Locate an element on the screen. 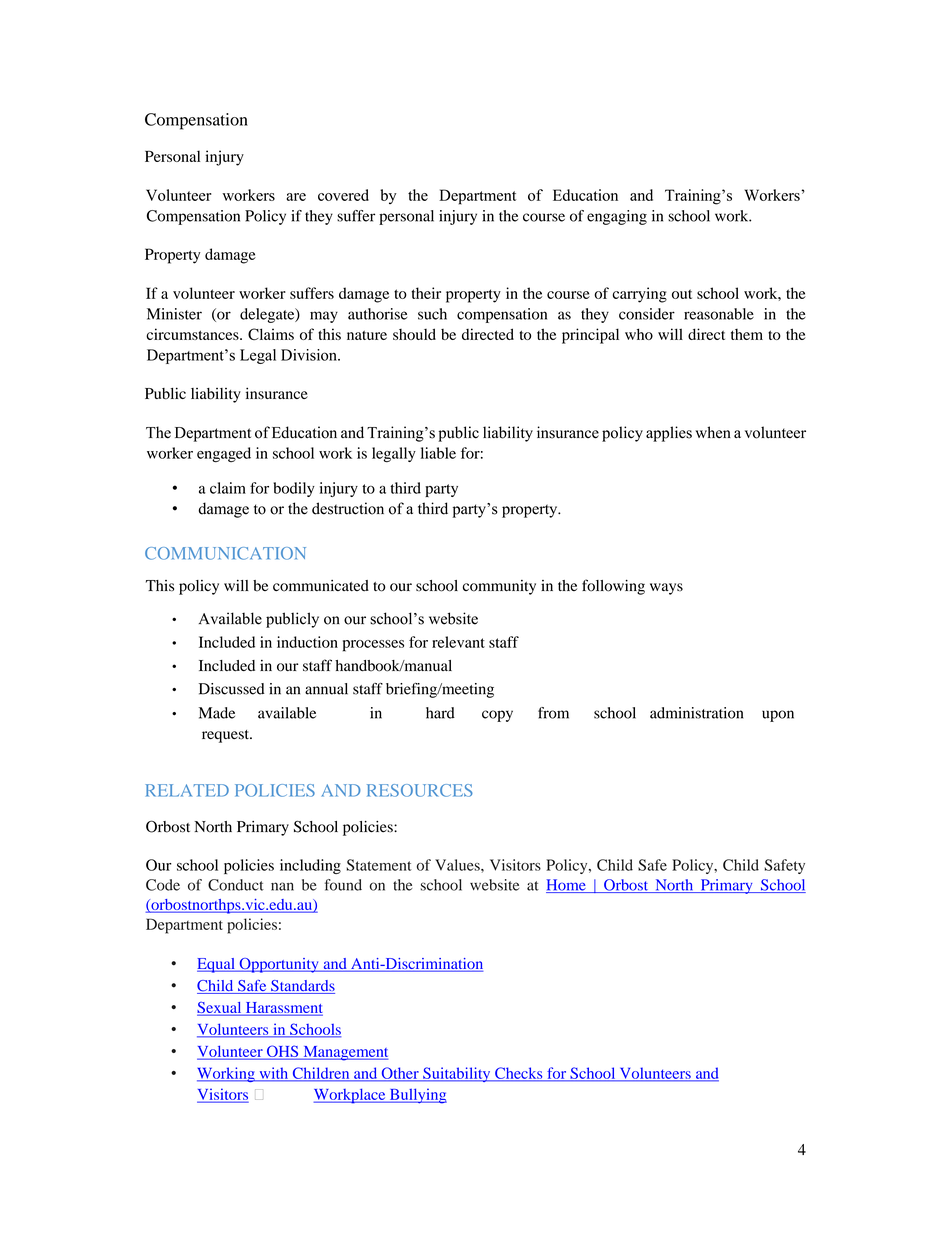 Image resolution: width=952 pixels, height=1233 pixels. their is located at coordinates (426, 293).
